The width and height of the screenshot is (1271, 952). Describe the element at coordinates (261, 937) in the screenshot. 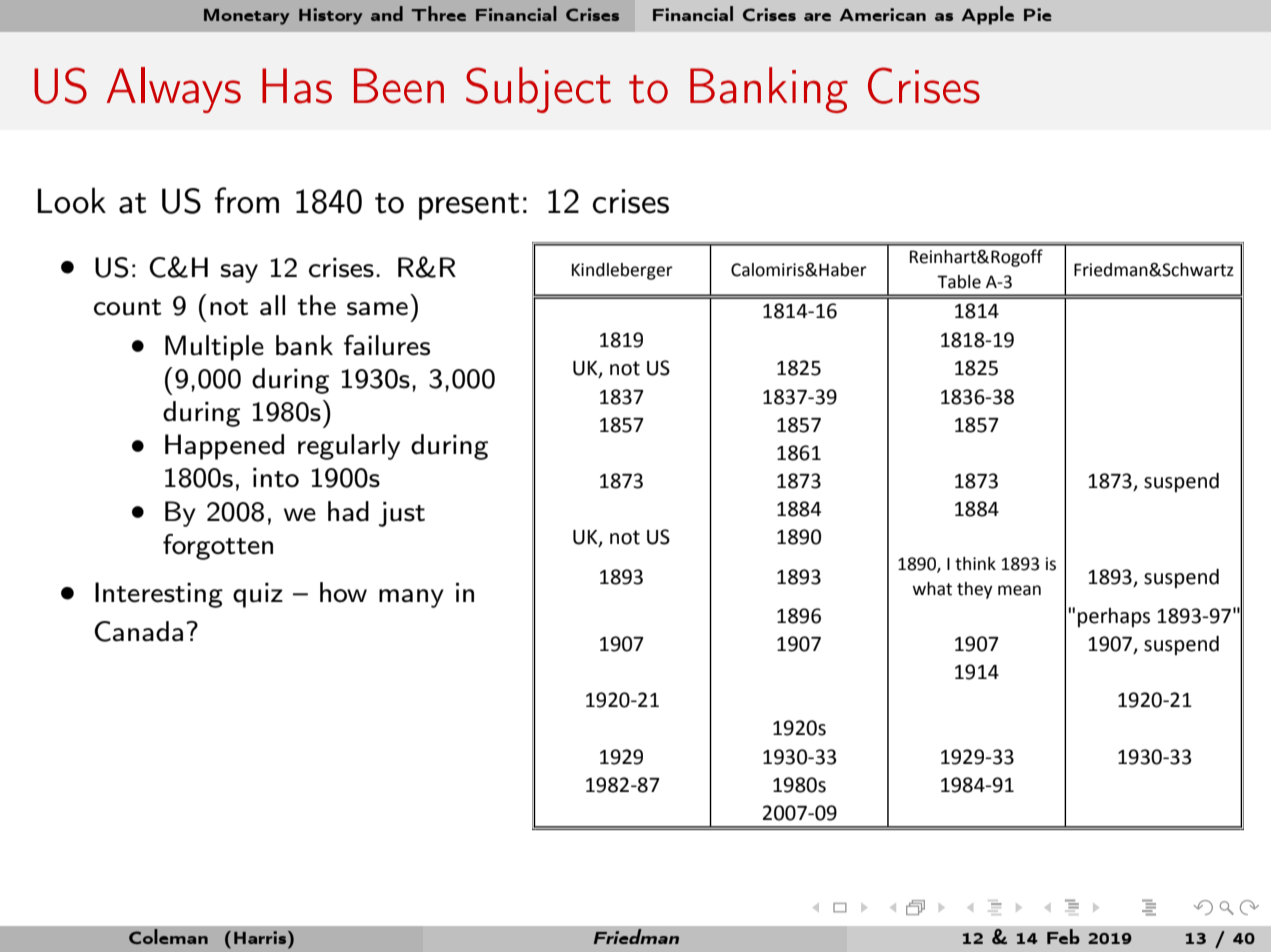

I see `Harris` at that location.
